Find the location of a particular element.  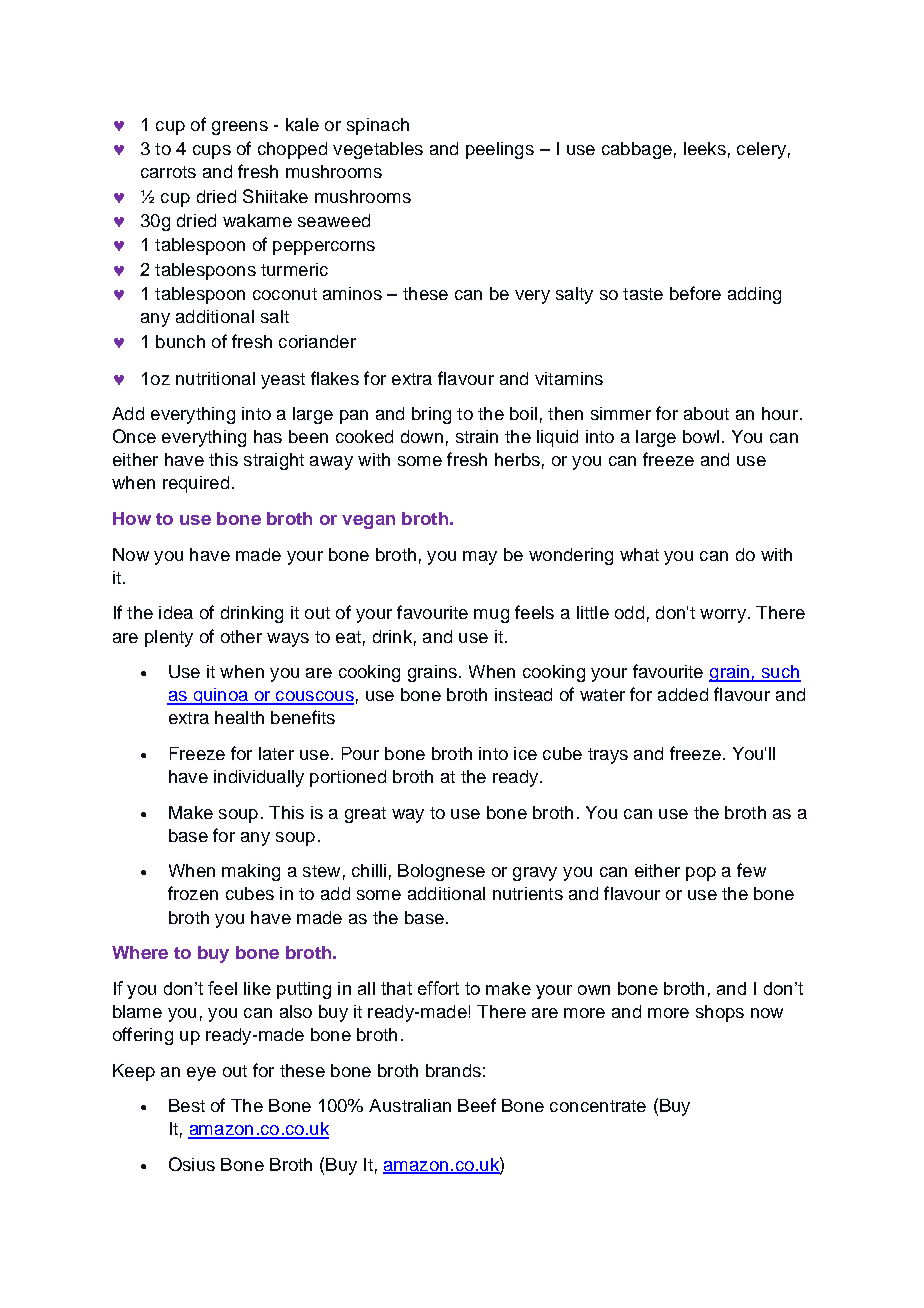

vegetables is located at coordinates (378, 150).
